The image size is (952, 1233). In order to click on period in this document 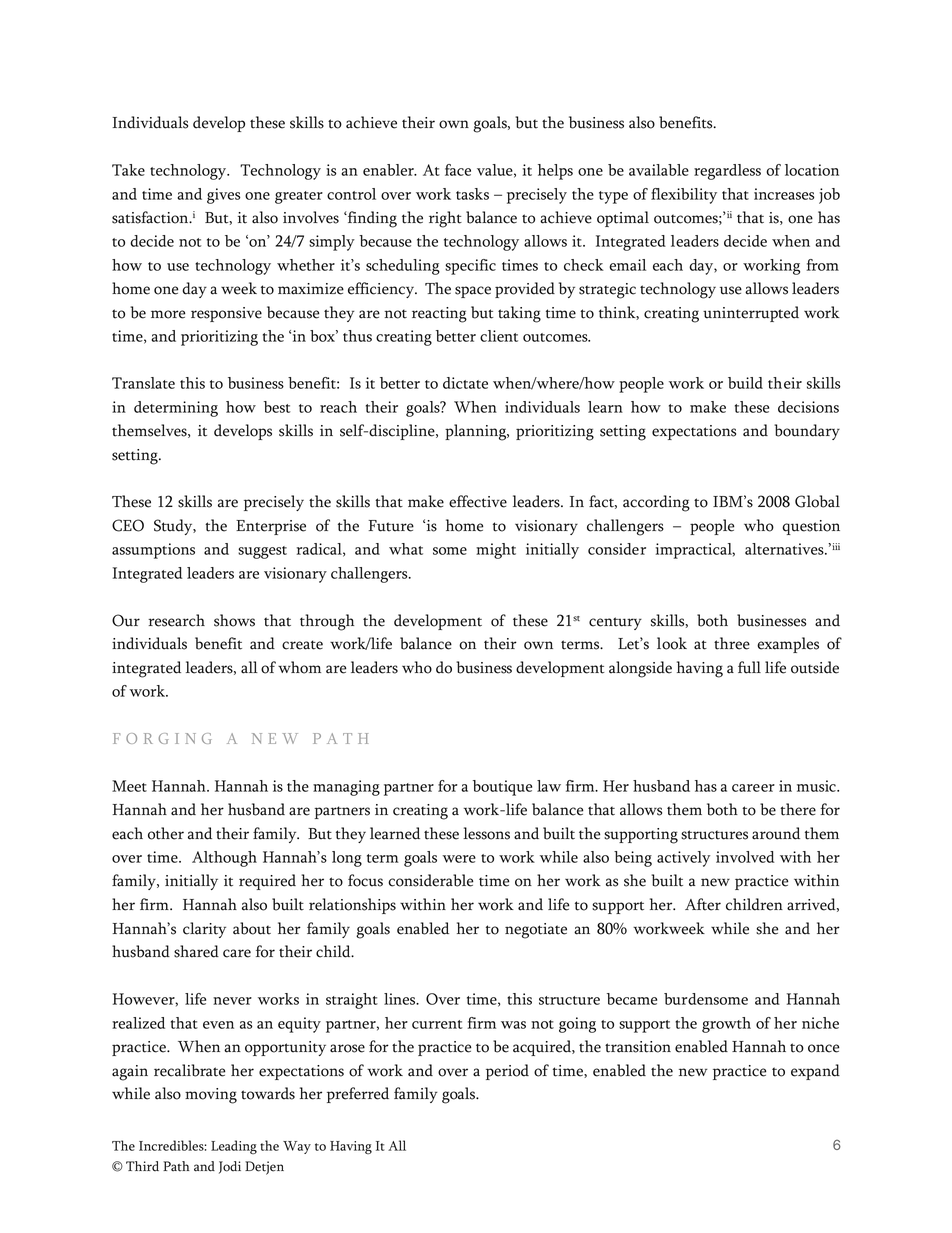, I will do `click(507, 1072)`.
